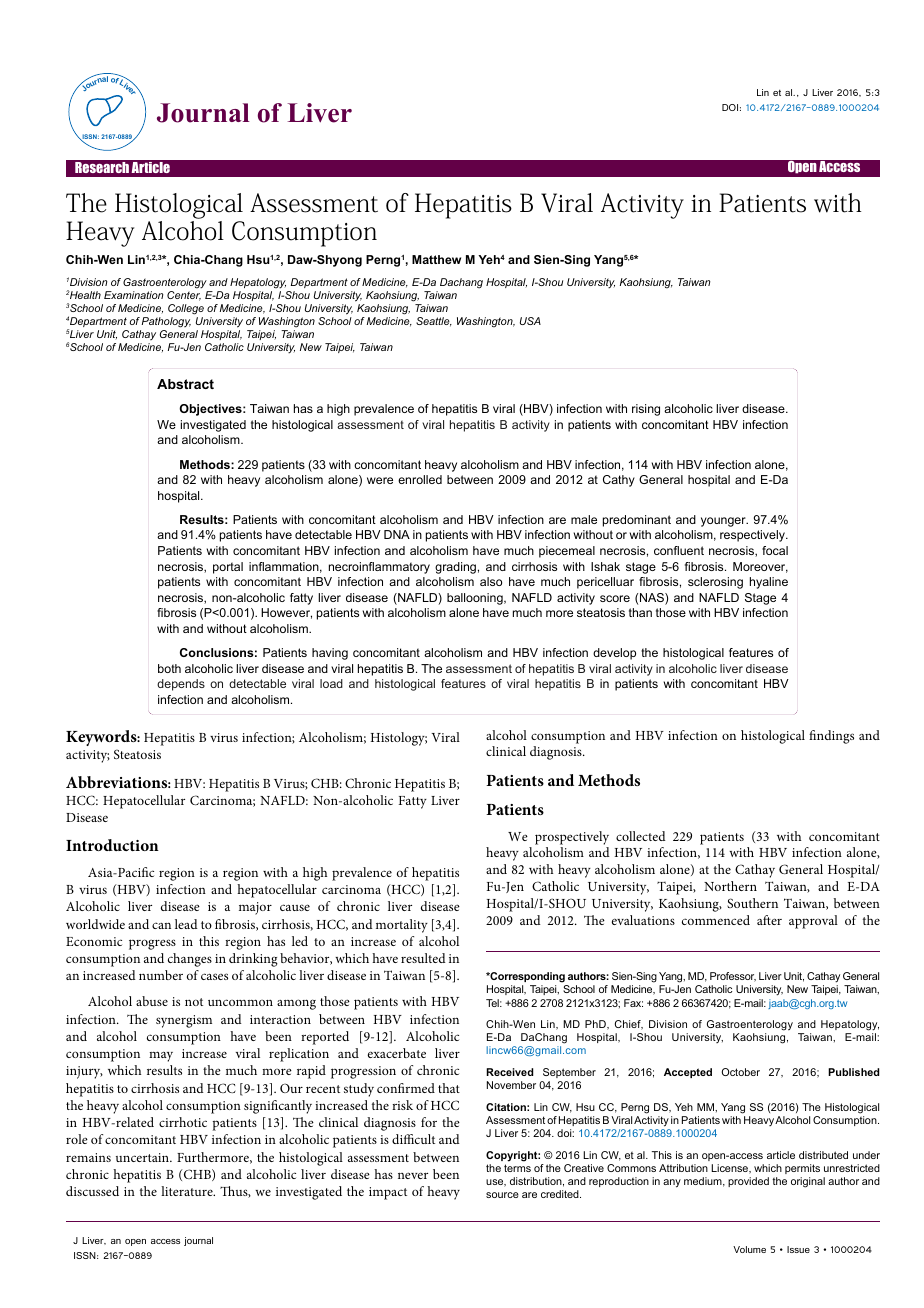  I want to click on portal, so click(228, 568).
